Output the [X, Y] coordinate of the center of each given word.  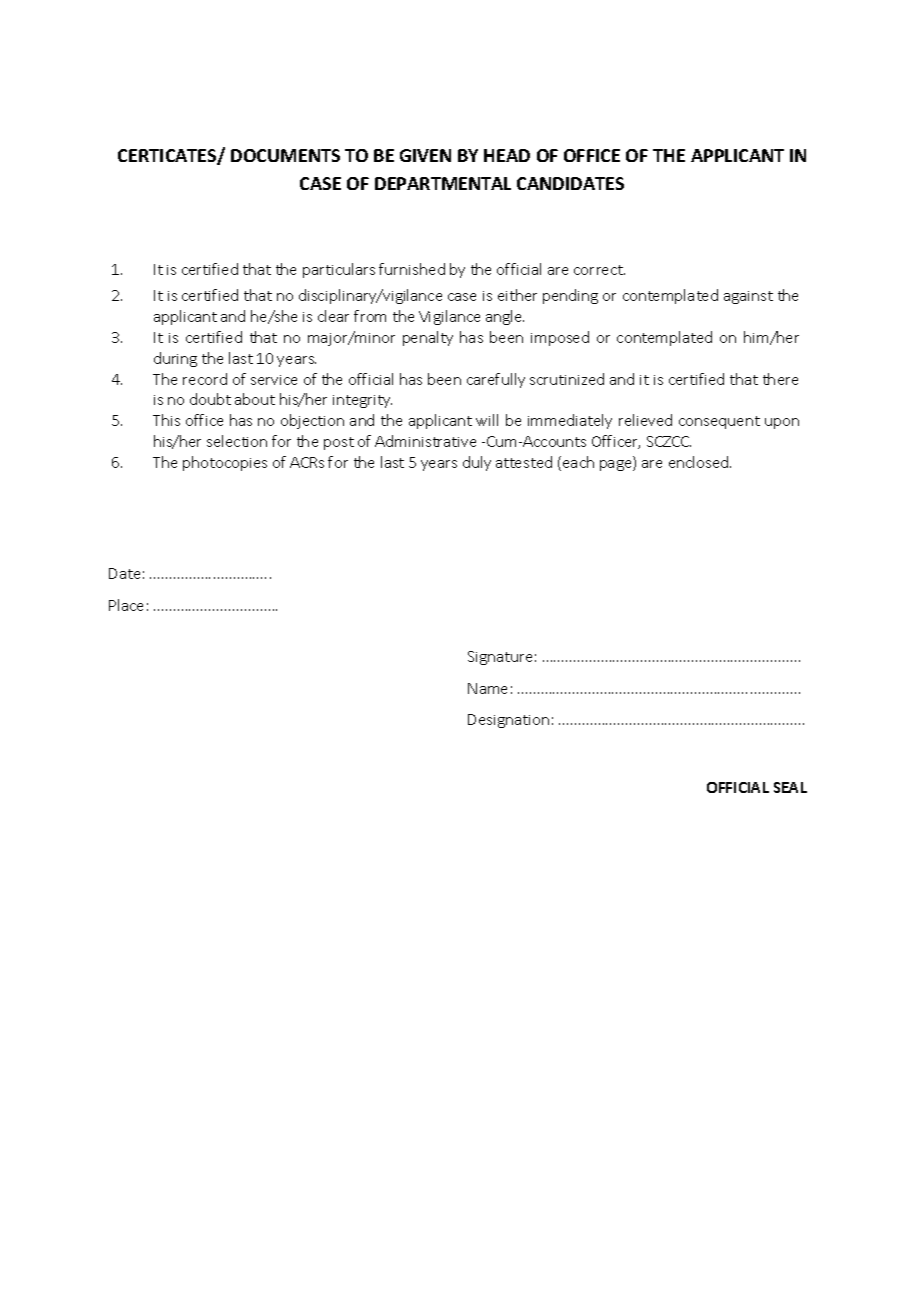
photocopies [225, 463]
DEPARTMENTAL [443, 183]
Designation [508, 721]
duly [477, 463]
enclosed [700, 462]
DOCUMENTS [285, 155]
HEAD [507, 155]
